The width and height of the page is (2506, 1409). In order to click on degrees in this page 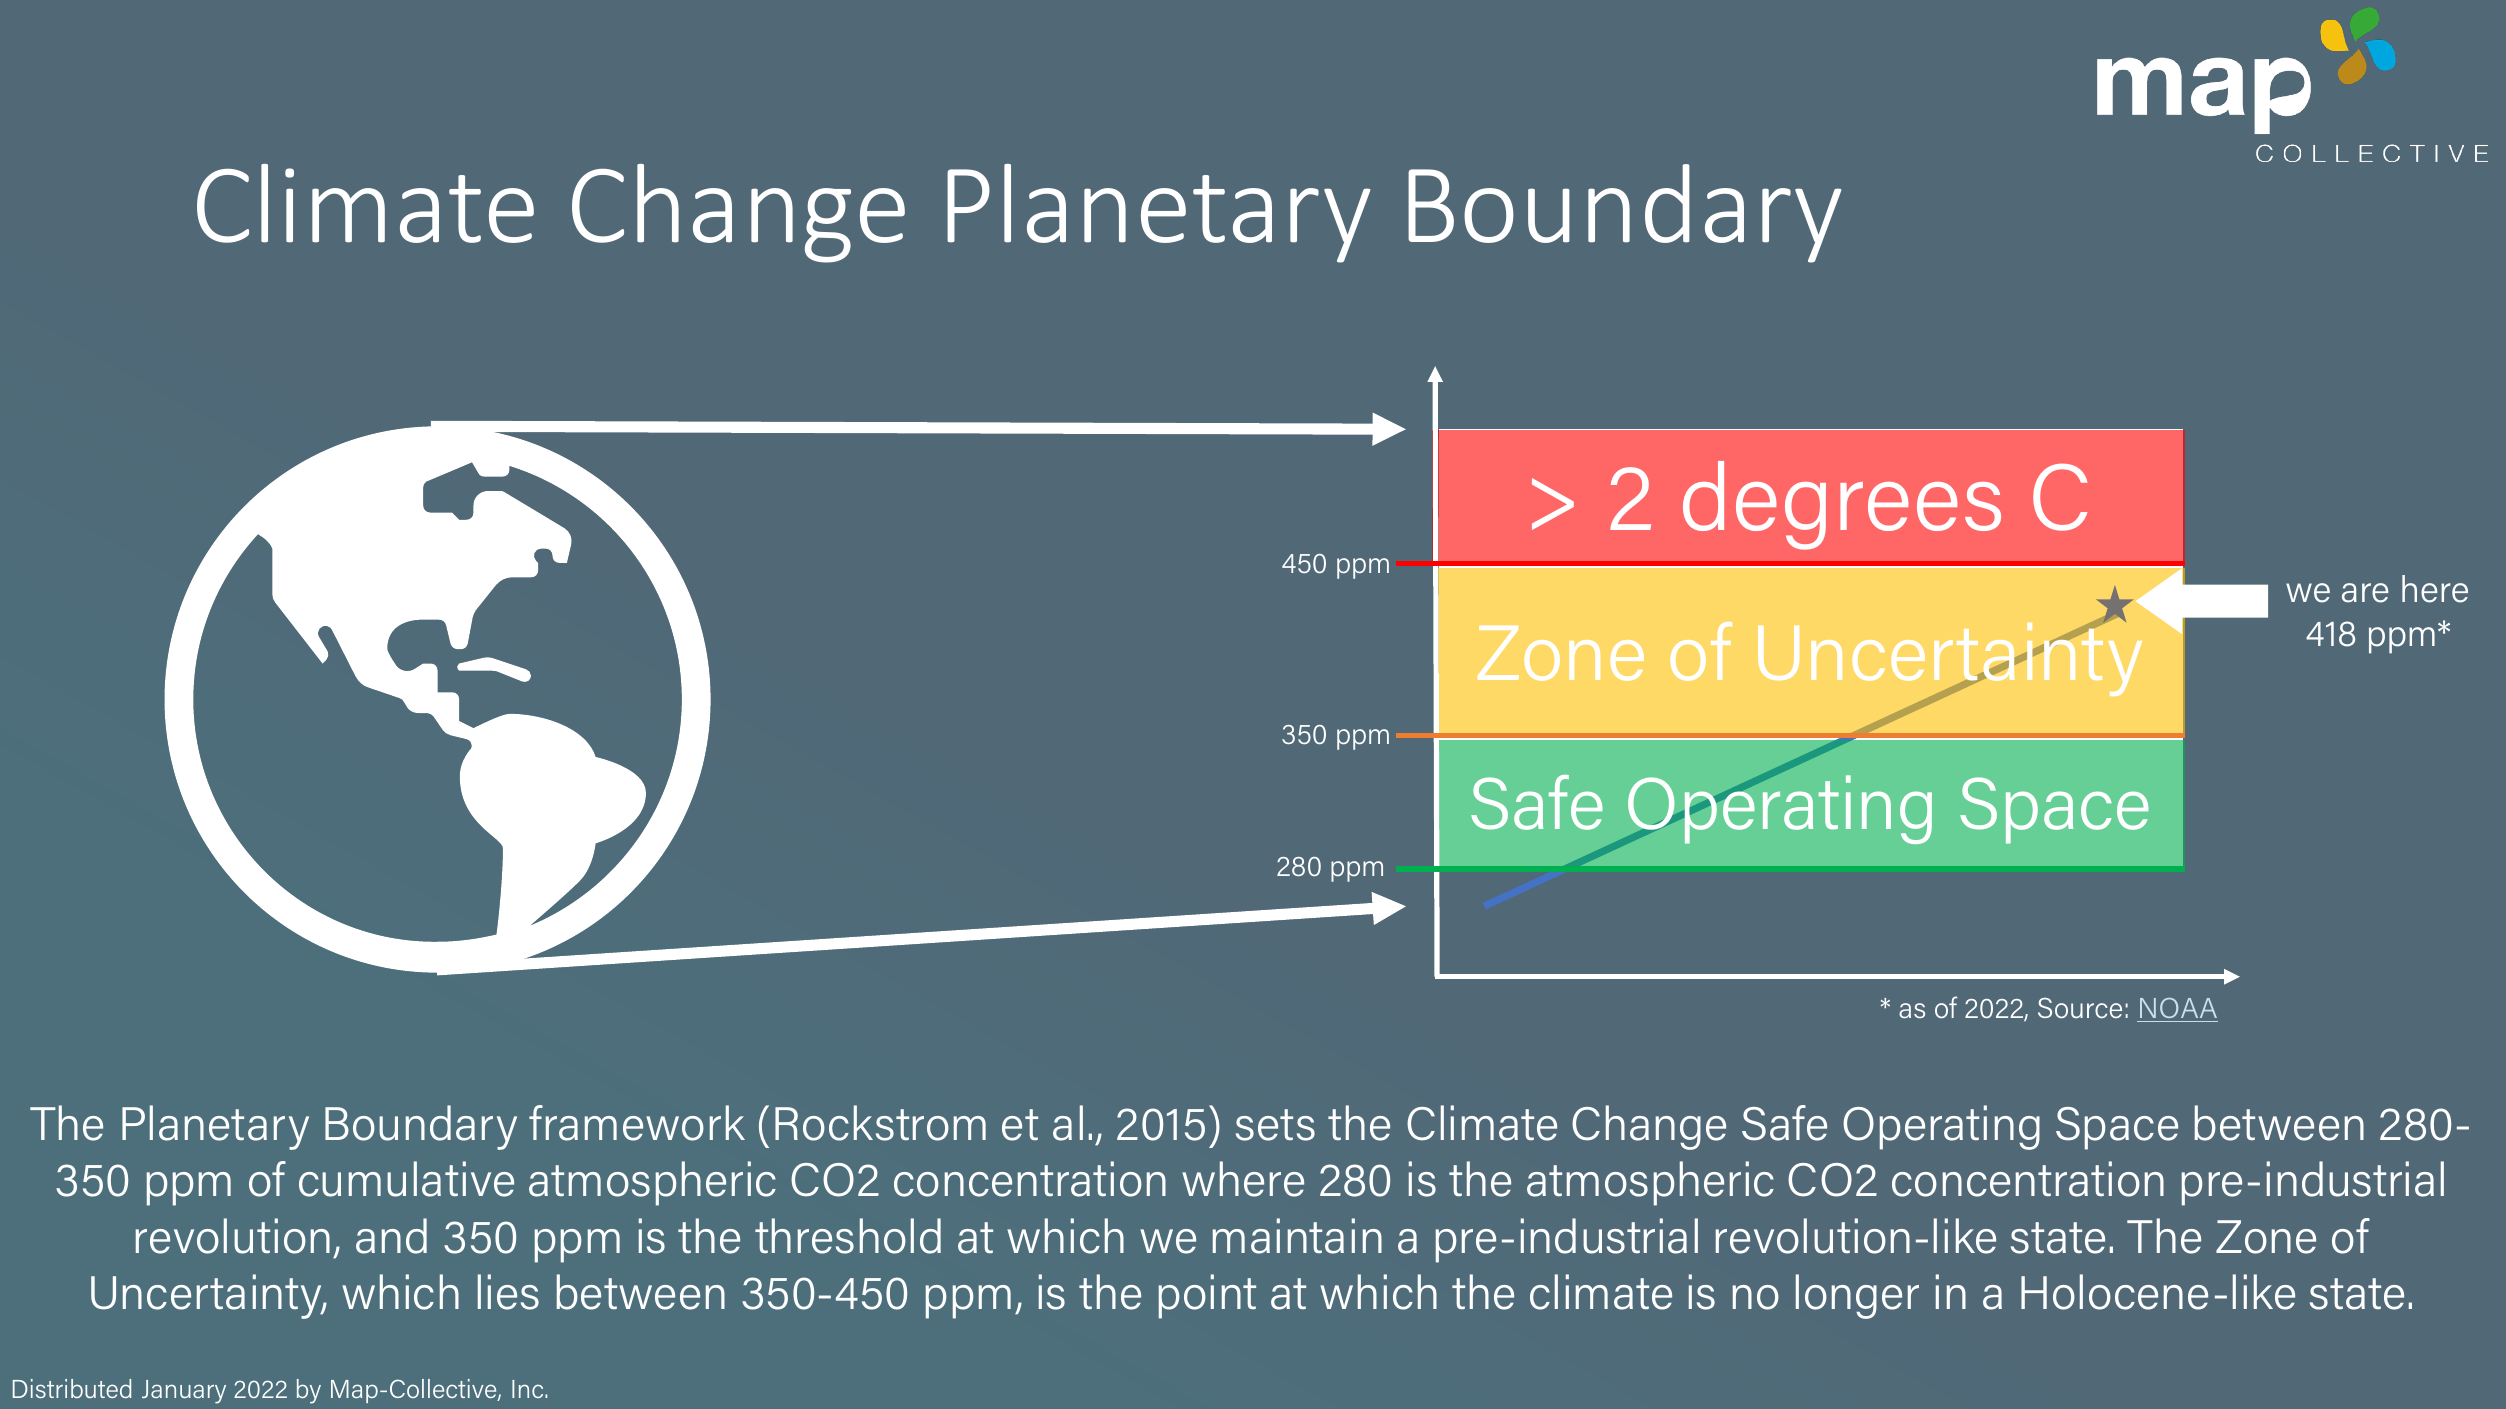, I will do `click(1842, 505)`.
